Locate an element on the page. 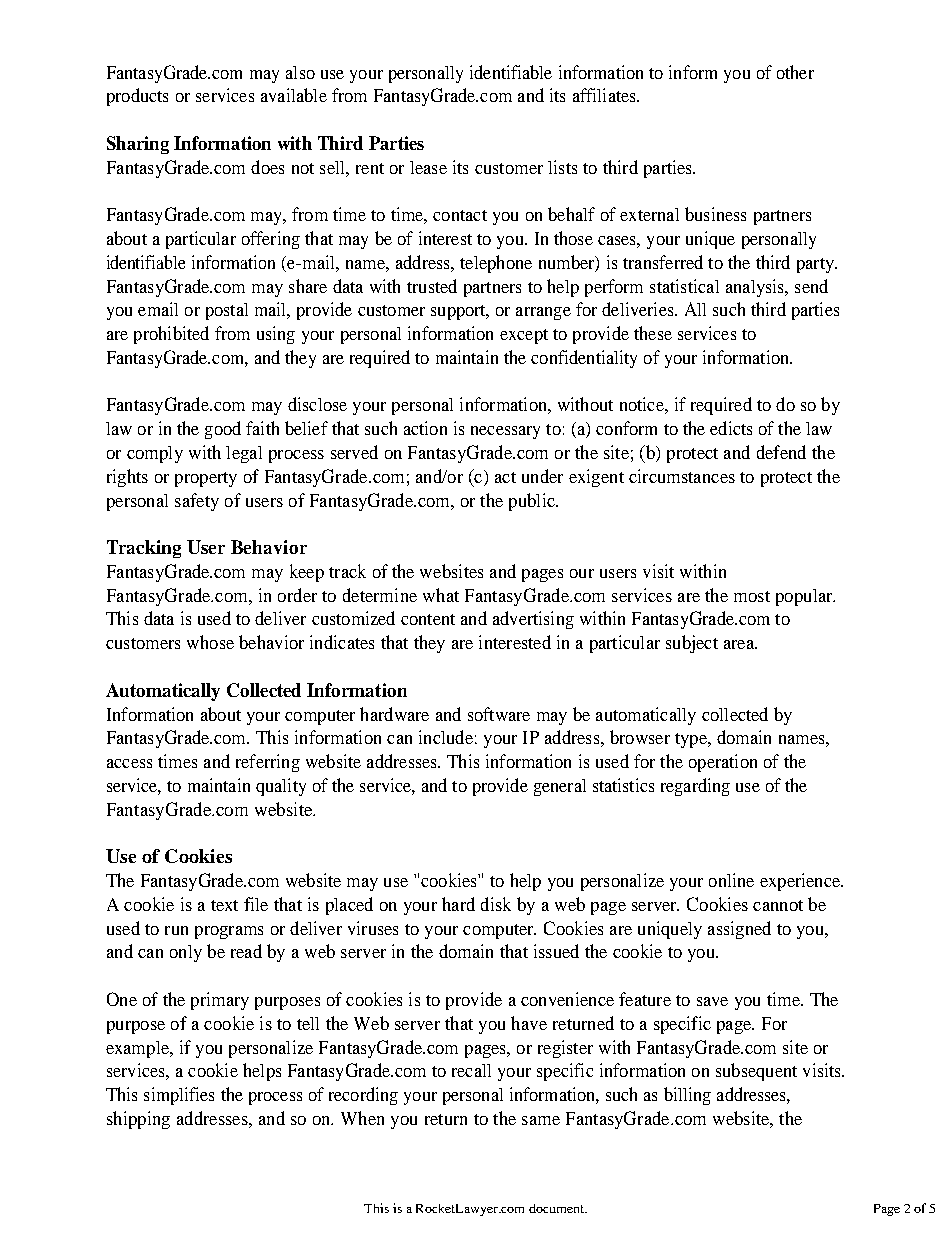 The width and height of the image is (952, 1233). whose is located at coordinates (210, 642).
